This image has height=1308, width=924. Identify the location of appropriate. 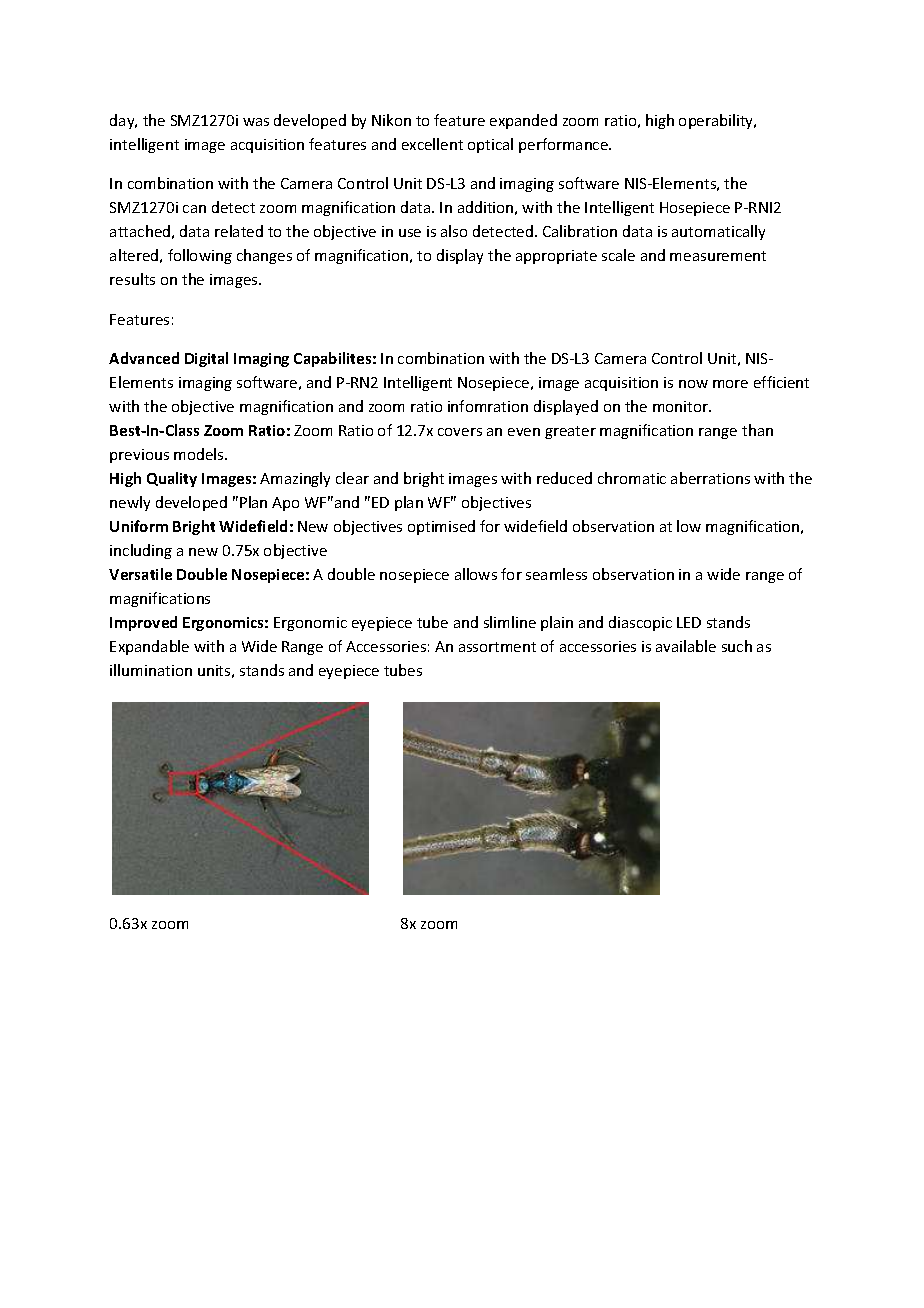
(556, 257).
